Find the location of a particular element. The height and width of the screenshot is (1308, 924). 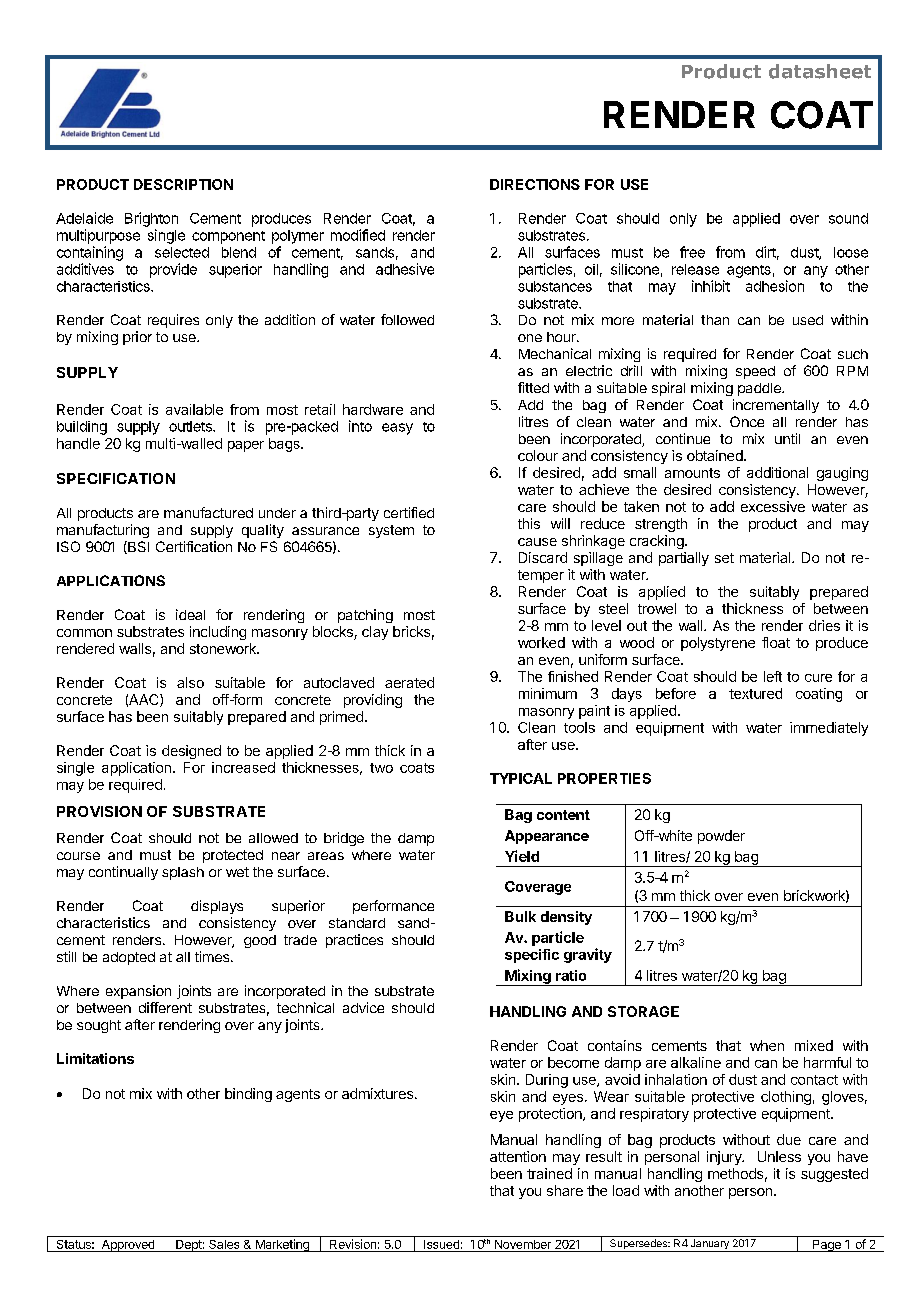

Approved is located at coordinates (128, 1246).
